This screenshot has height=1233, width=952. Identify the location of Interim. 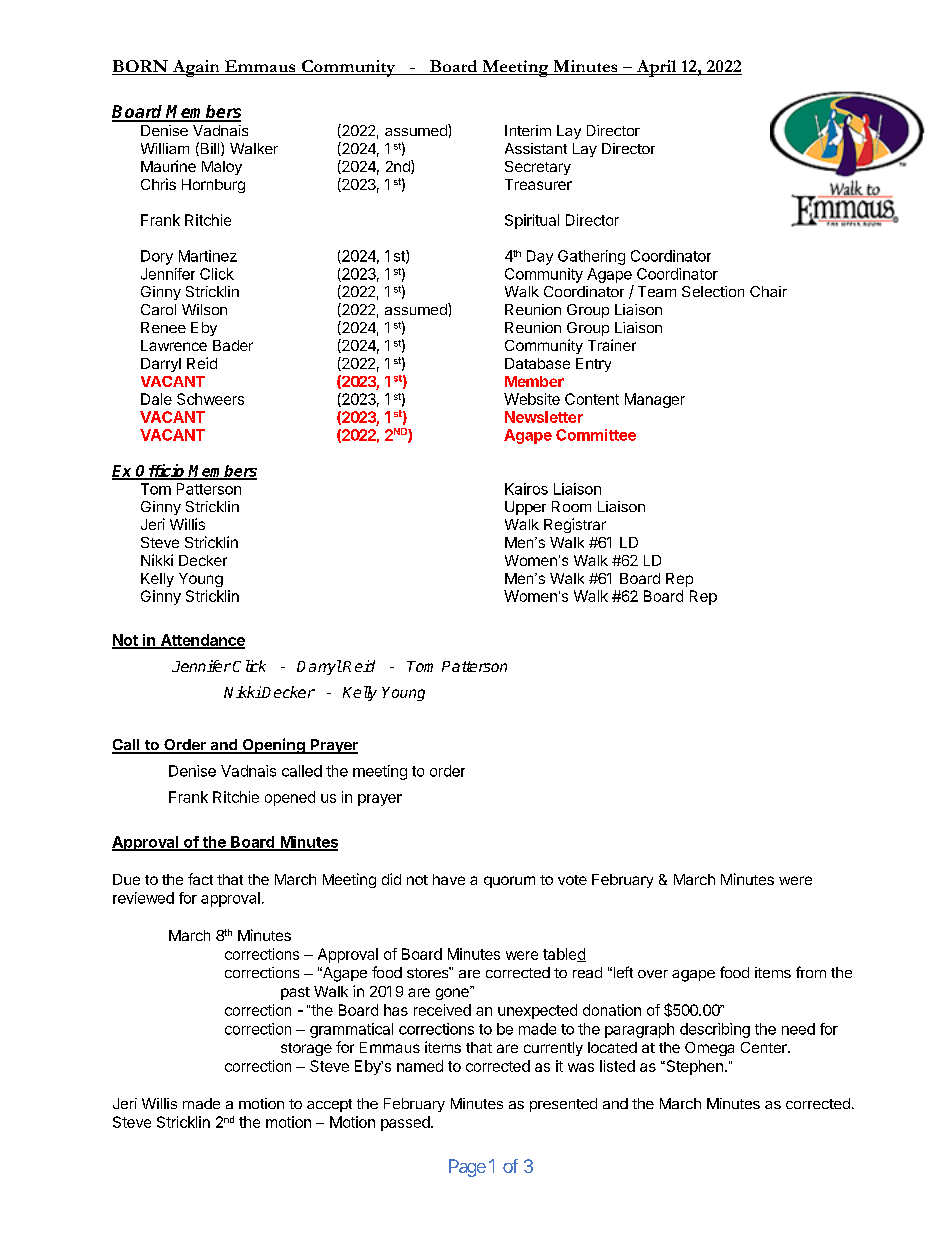
(528, 130).
